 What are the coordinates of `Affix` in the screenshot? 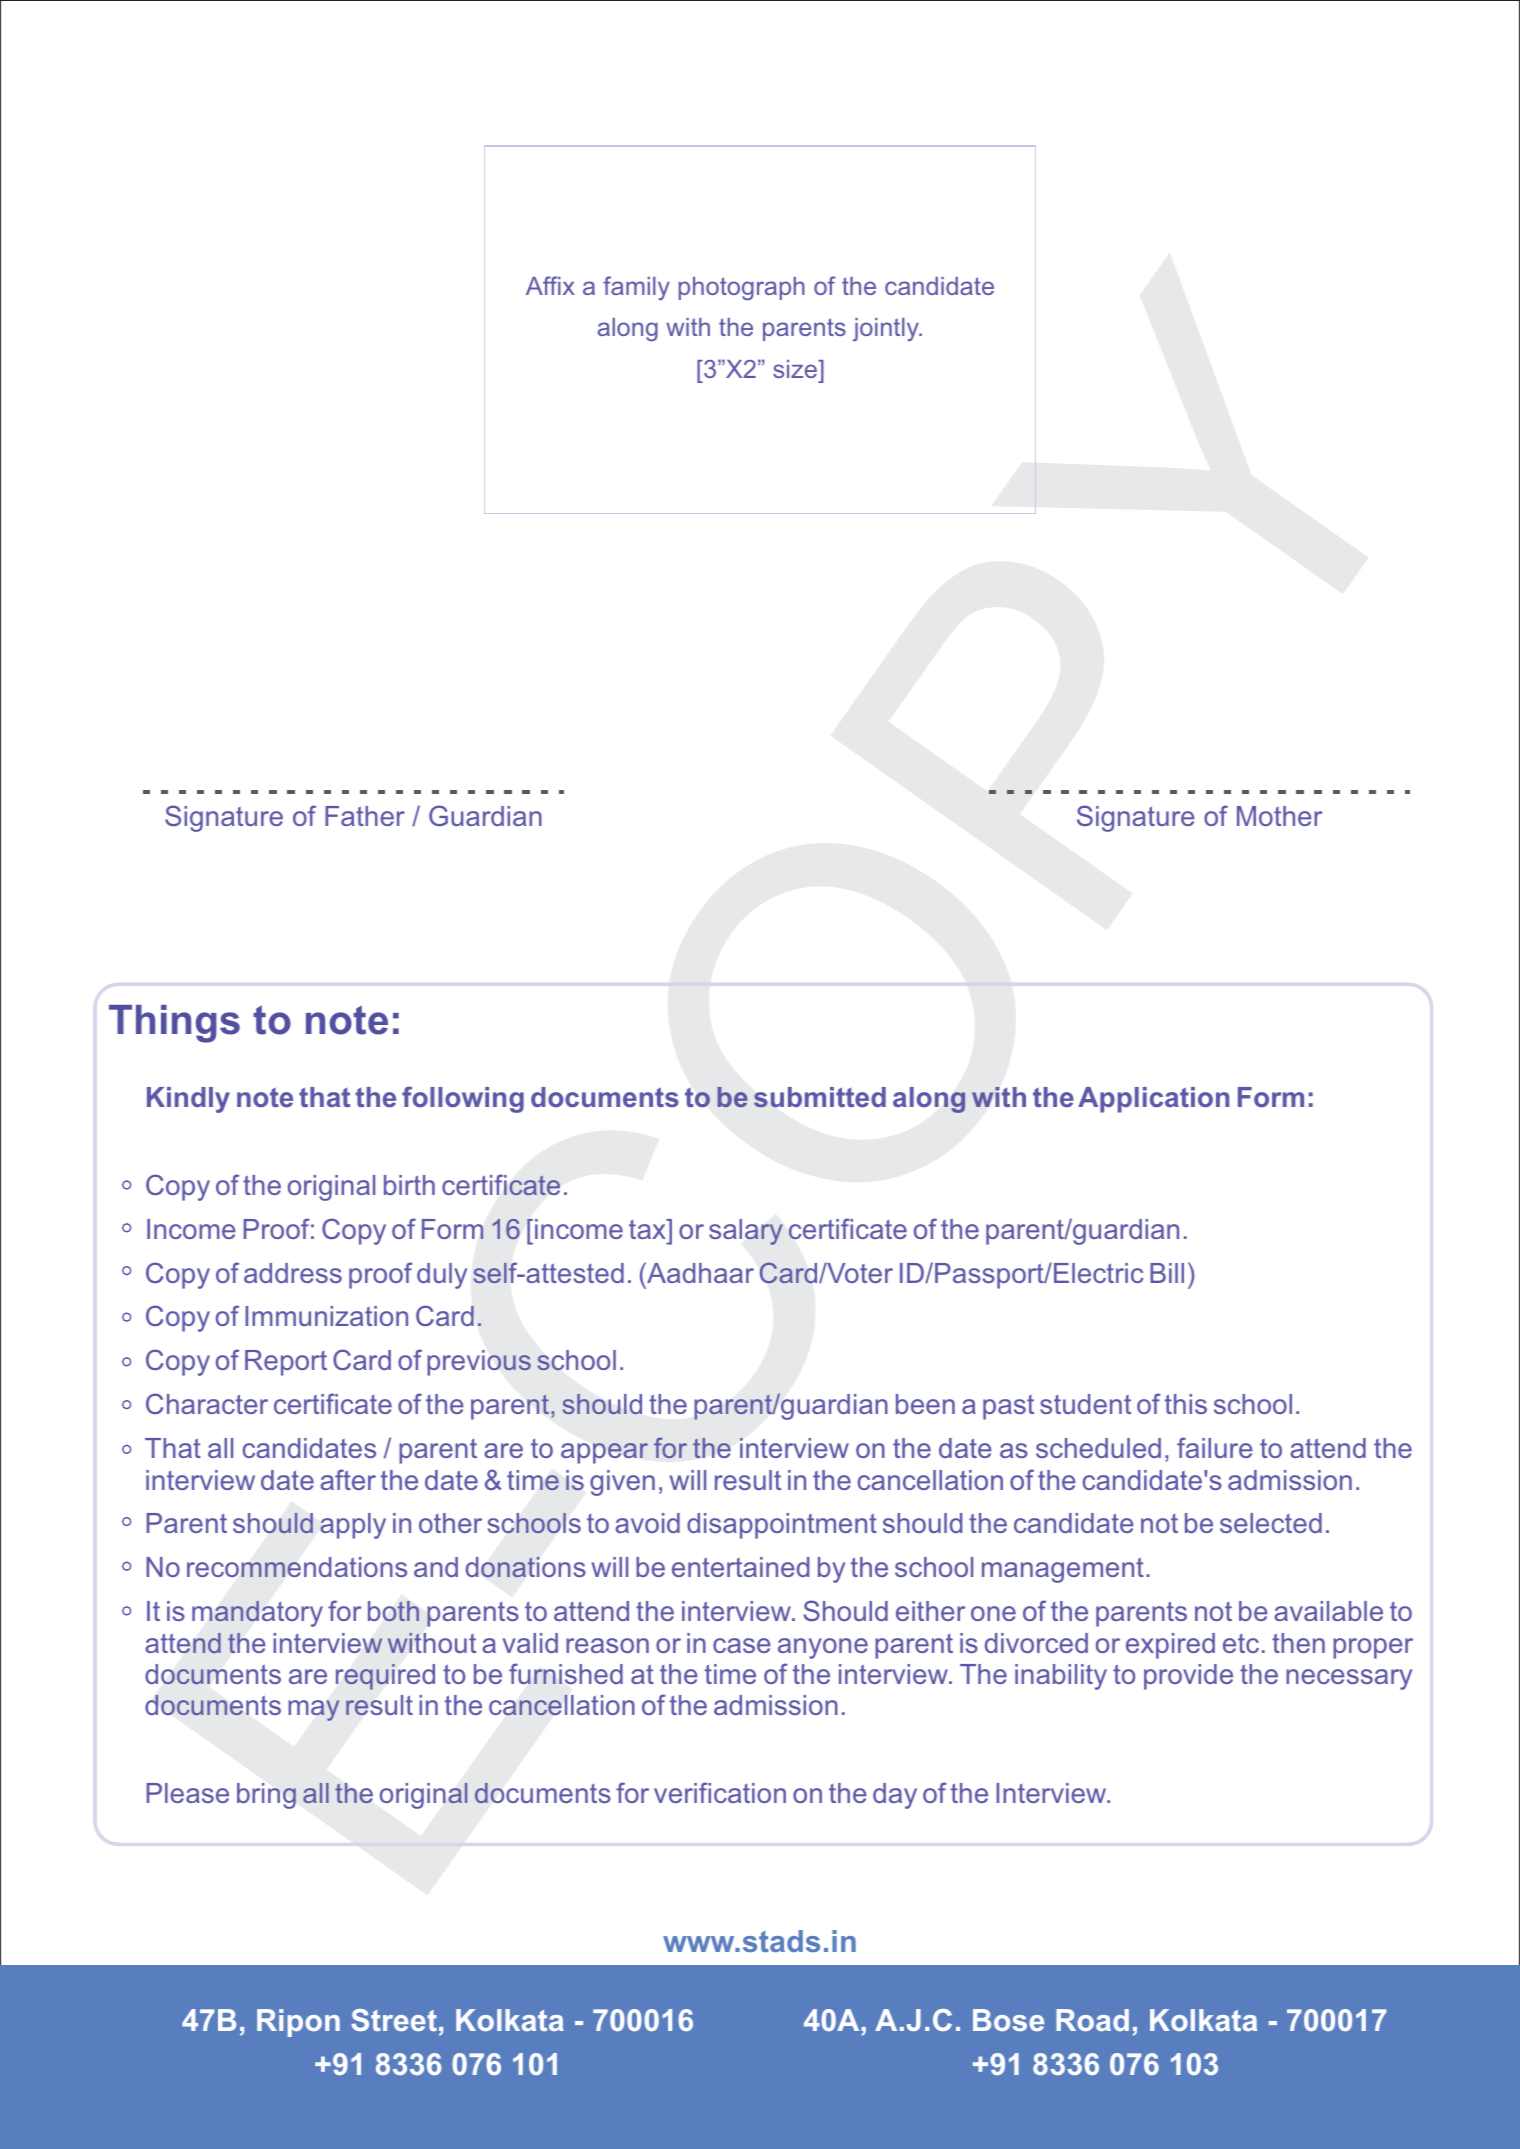 It's located at (550, 285).
